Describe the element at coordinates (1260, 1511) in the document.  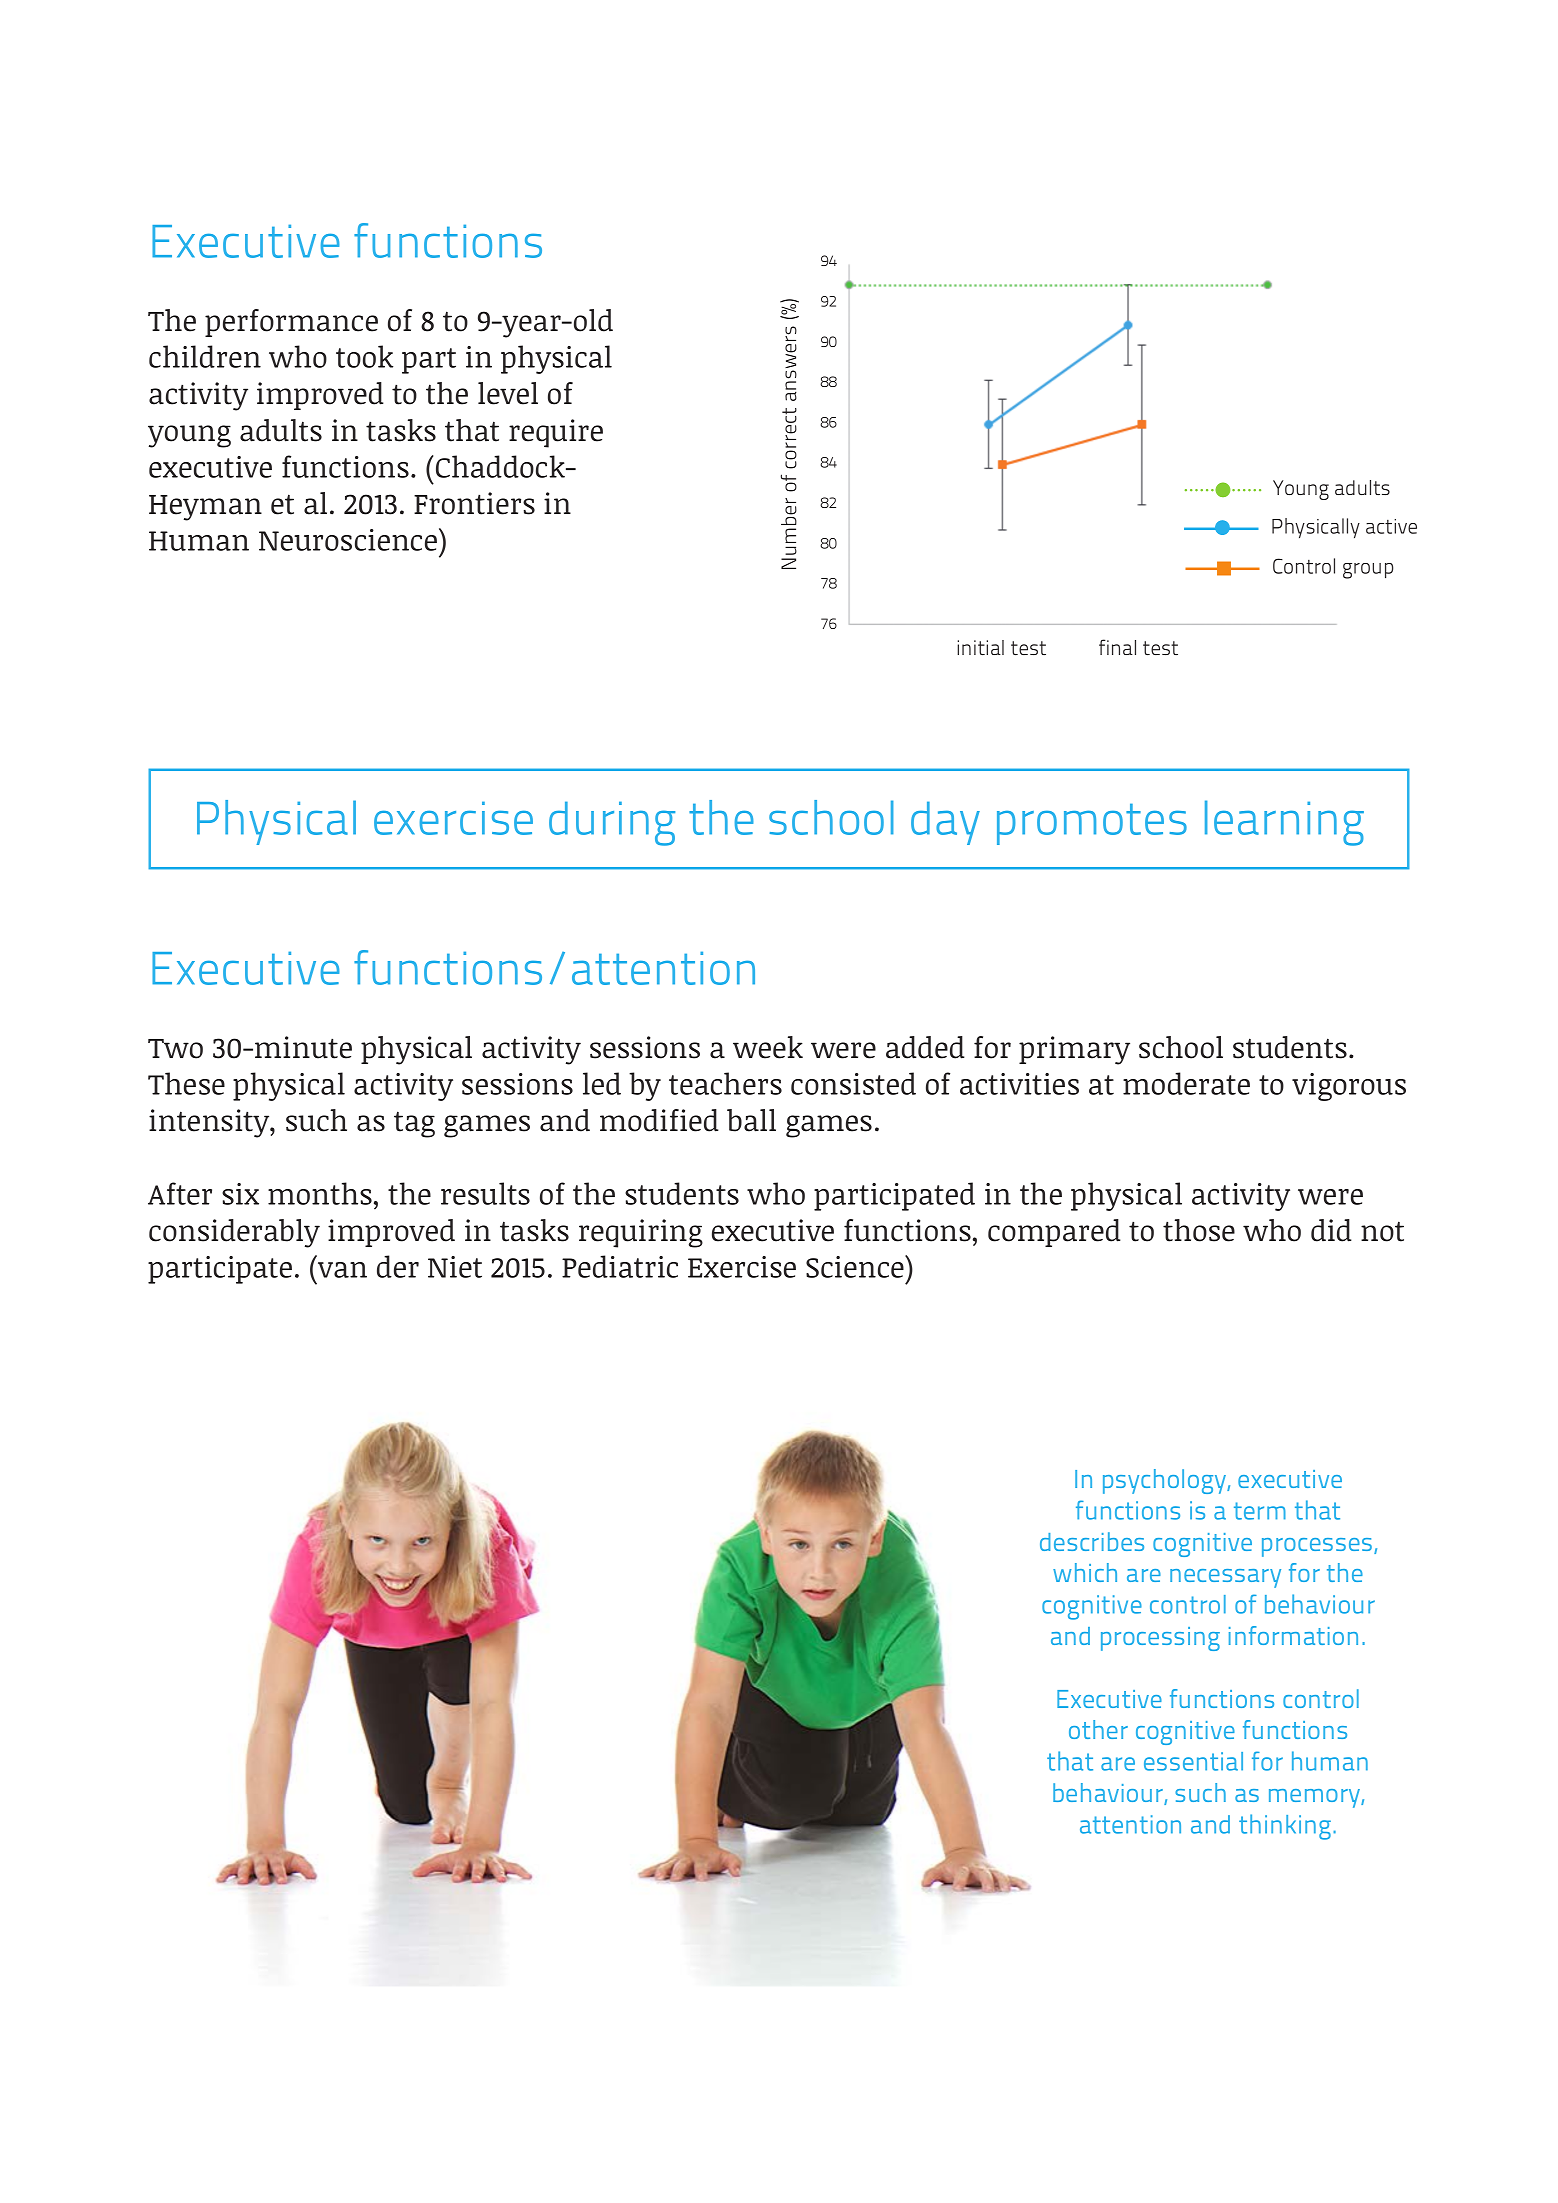
I see `term` at that location.
